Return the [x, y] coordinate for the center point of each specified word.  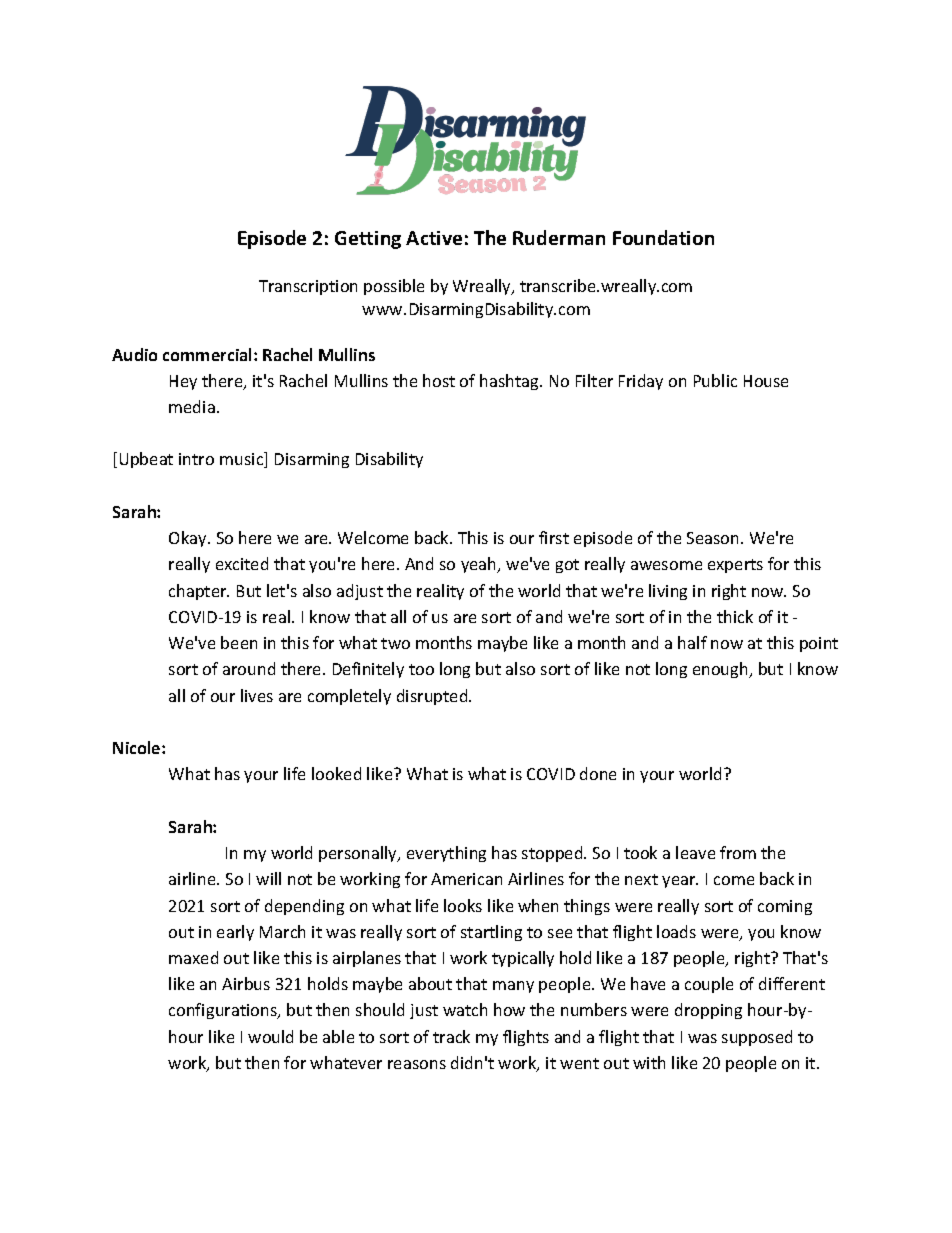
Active [434, 238]
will [268, 878]
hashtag [510, 382]
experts [735, 566]
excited [242, 563]
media [192, 406]
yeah [480, 565]
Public [715, 380]
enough [721, 670]
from [738, 852]
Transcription [308, 287]
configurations [224, 1011]
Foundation [663, 237]
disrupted [433, 697]
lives [257, 695]
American [466, 879]
